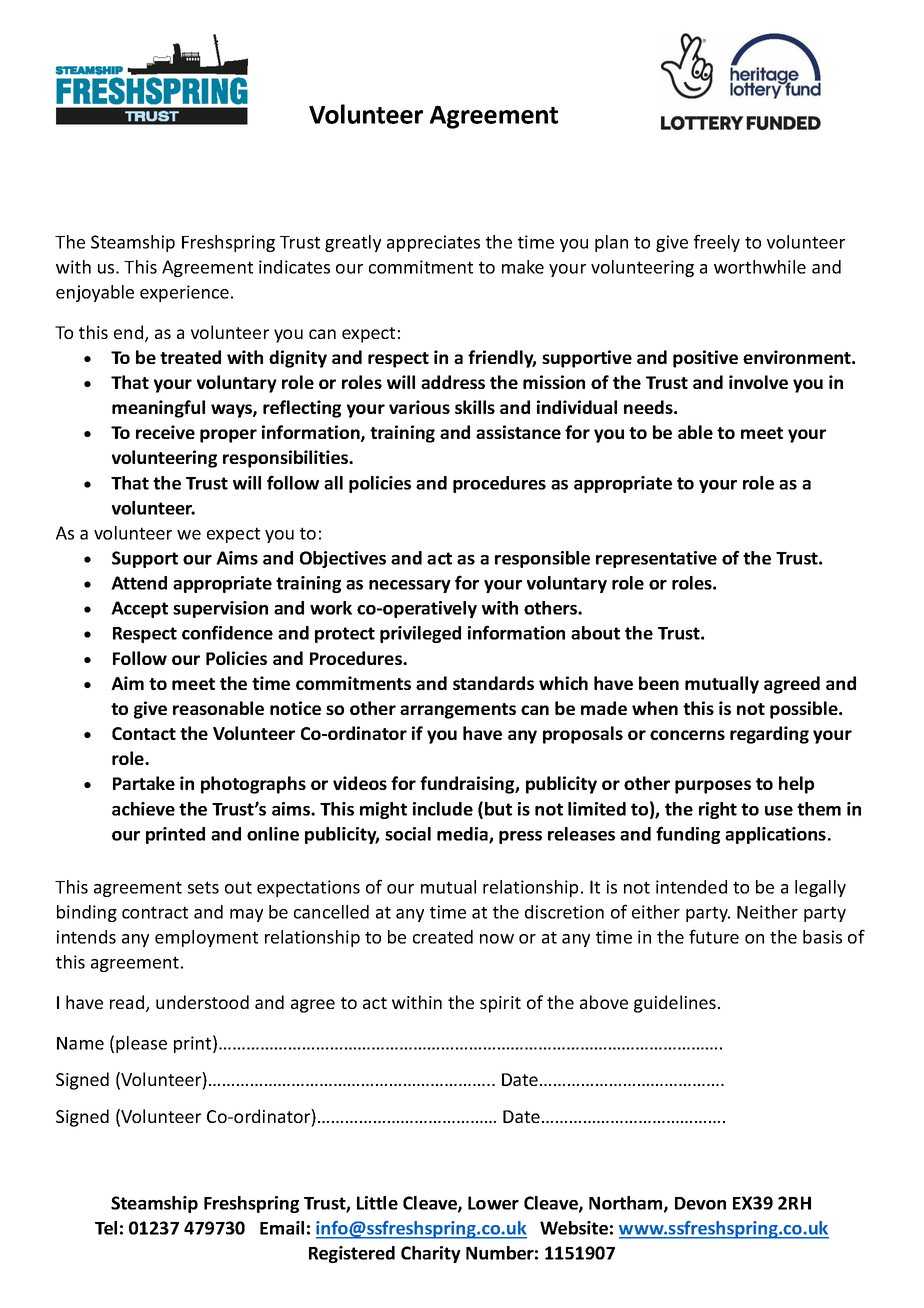 This screenshot has width=924, height=1308. What do you see at coordinates (184, 293) in the screenshot?
I see `experience` at bounding box center [184, 293].
